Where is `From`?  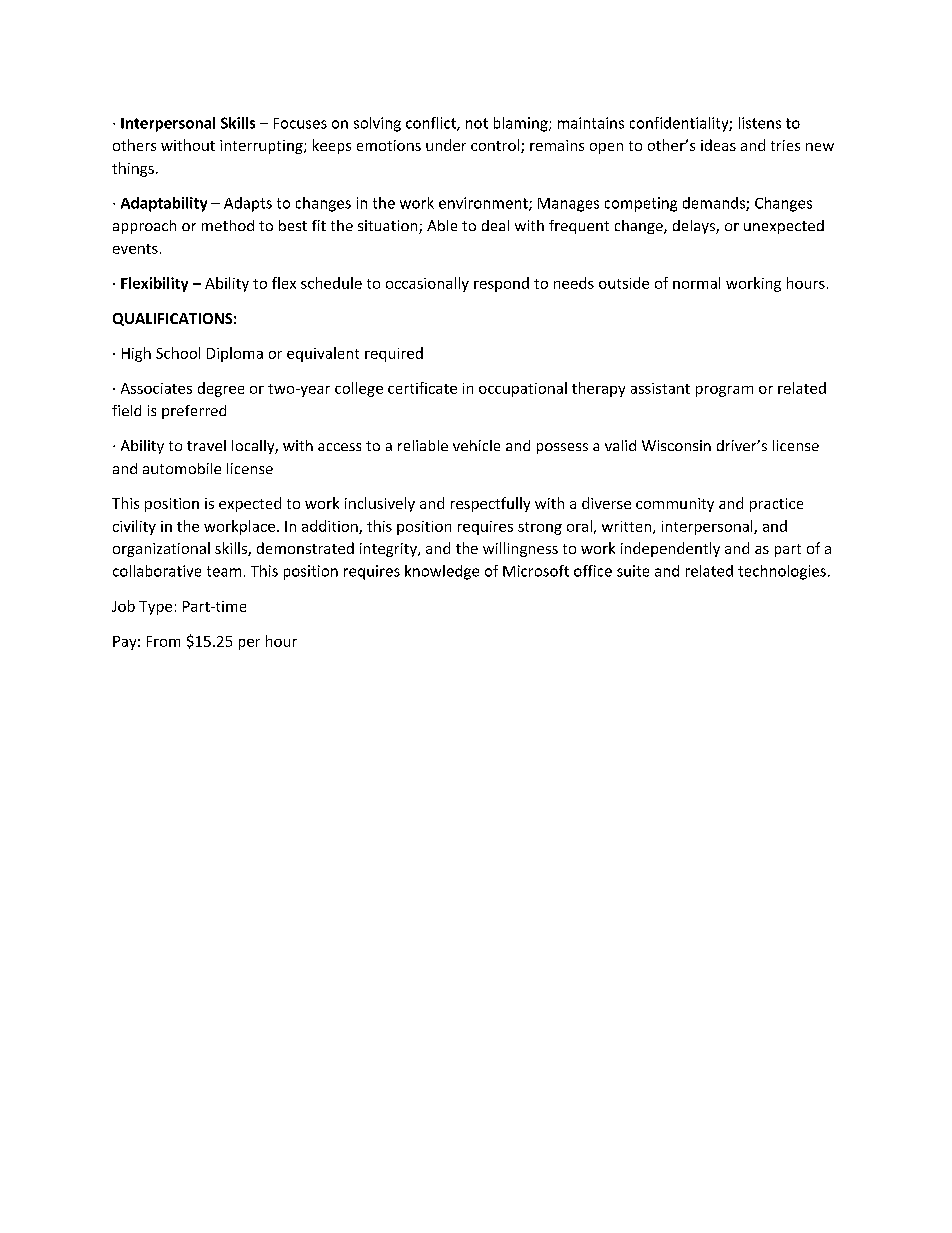
From is located at coordinates (163, 641).
